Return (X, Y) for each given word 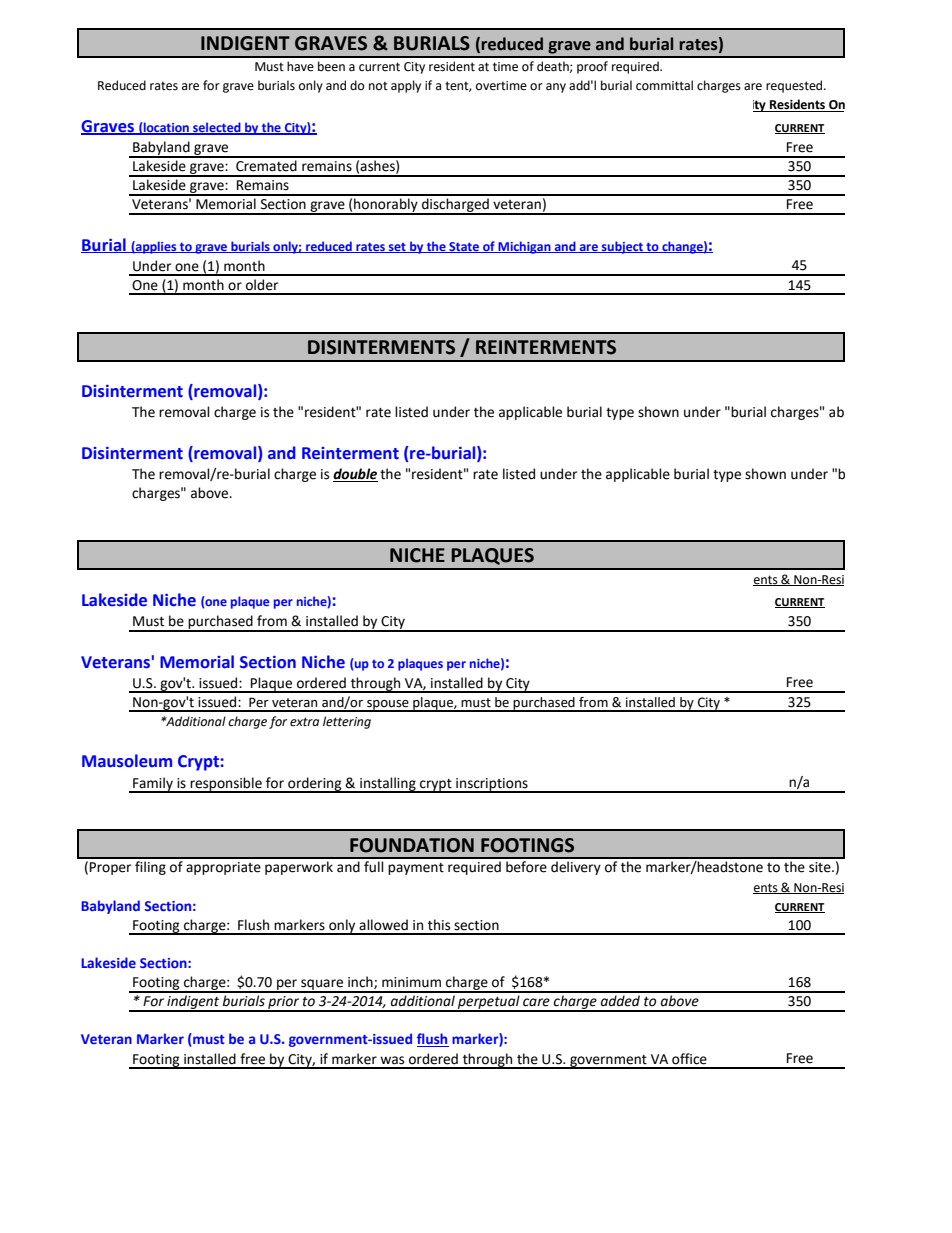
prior (284, 1004)
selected (217, 128)
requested (795, 86)
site (821, 867)
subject (622, 247)
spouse (388, 706)
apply (406, 86)
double (355, 475)
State (464, 247)
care (536, 1002)
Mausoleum (127, 761)
